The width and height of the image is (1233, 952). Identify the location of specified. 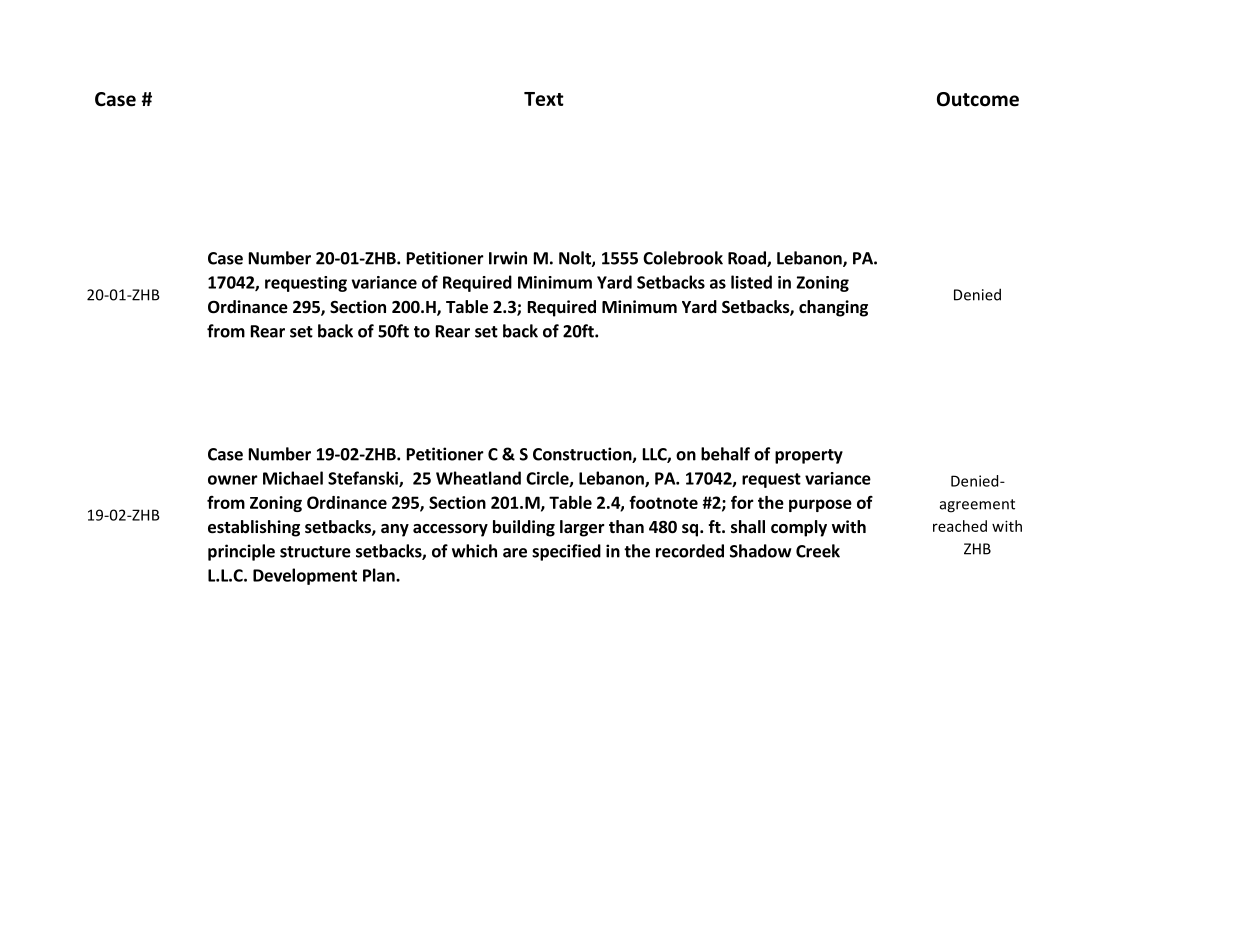
(566, 552).
